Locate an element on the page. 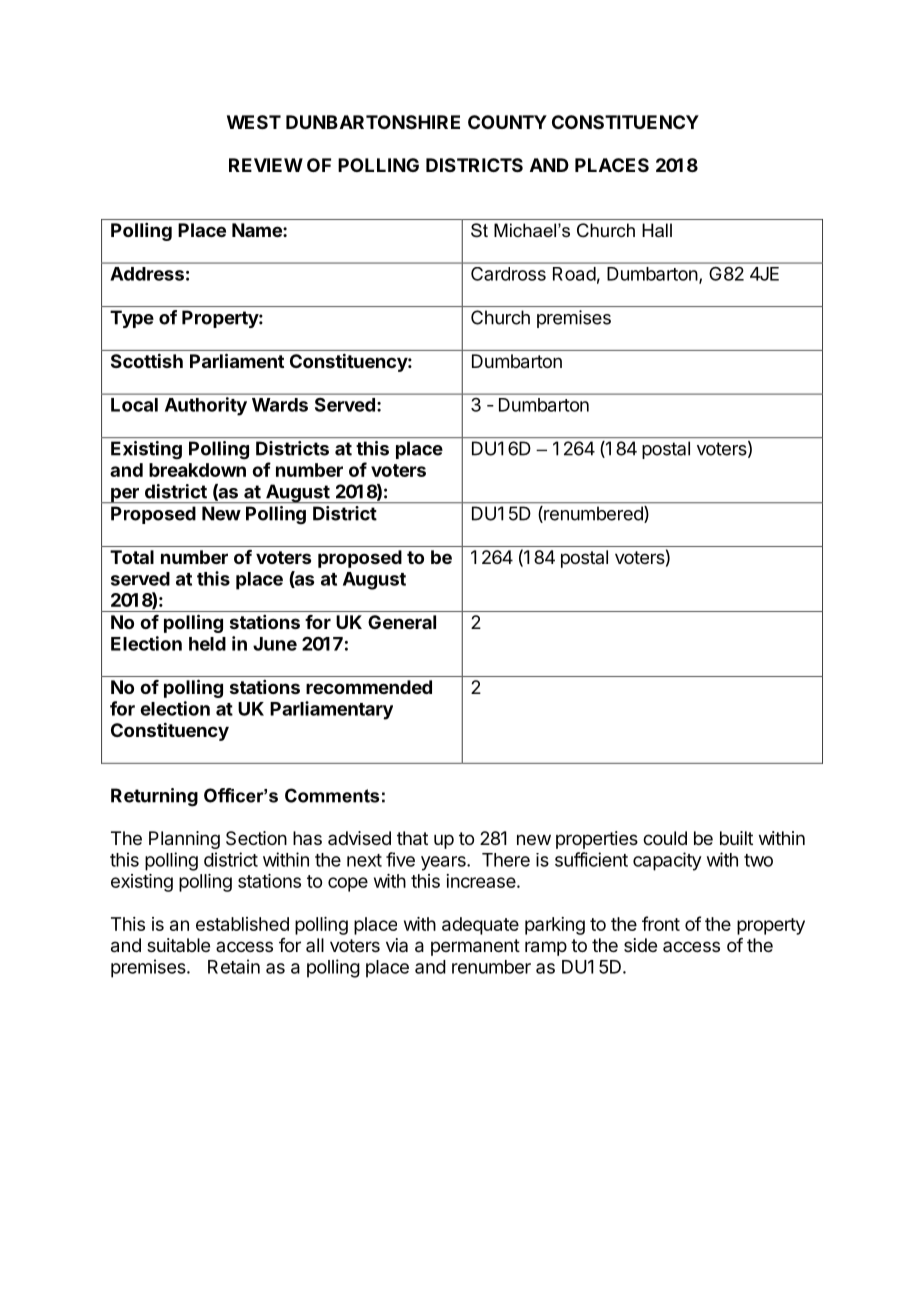  WEST is located at coordinates (254, 122).
